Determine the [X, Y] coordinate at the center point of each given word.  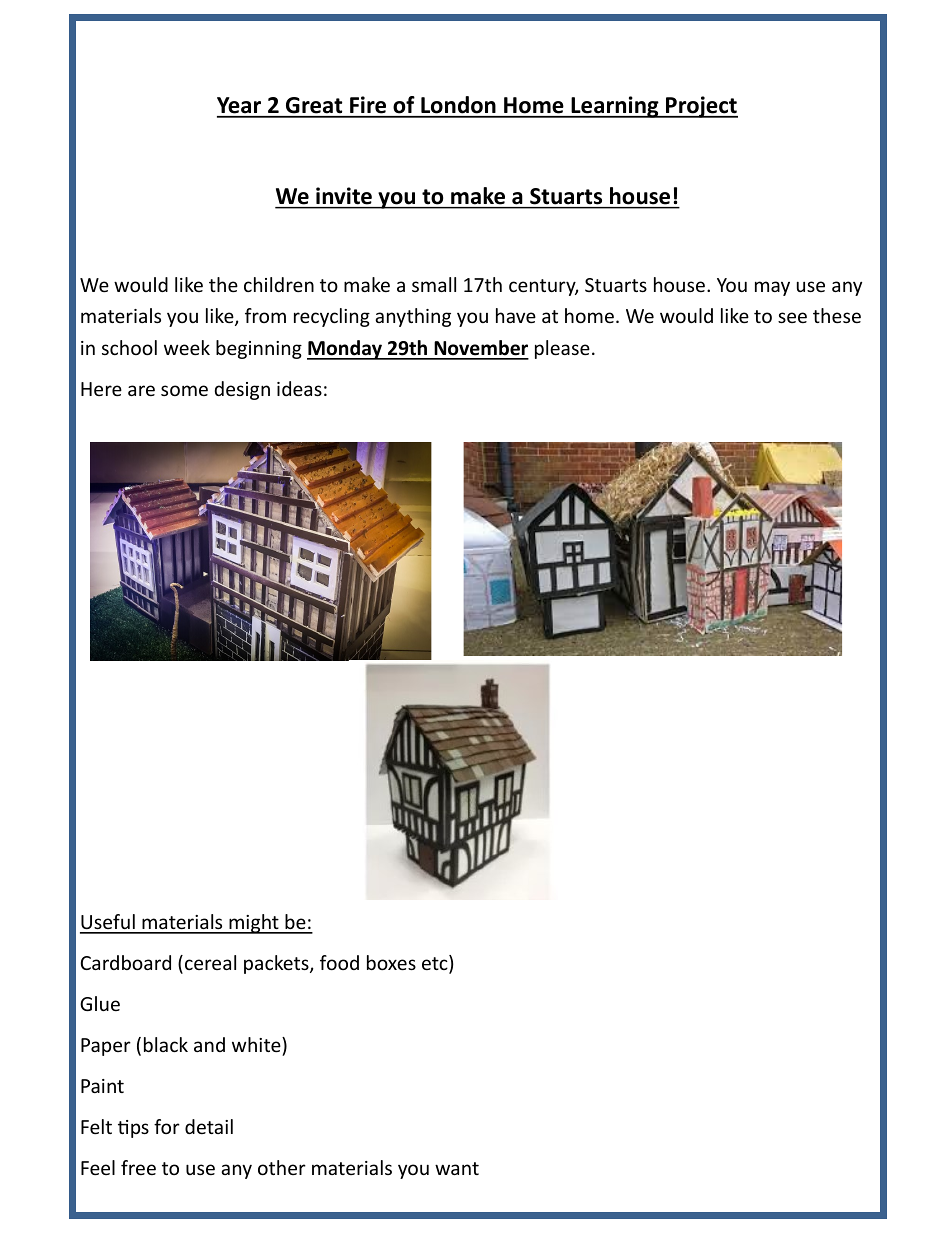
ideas [299, 388]
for [167, 1126]
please [562, 349]
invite [344, 195]
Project [701, 107]
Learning [615, 107]
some [184, 390]
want [457, 1168]
